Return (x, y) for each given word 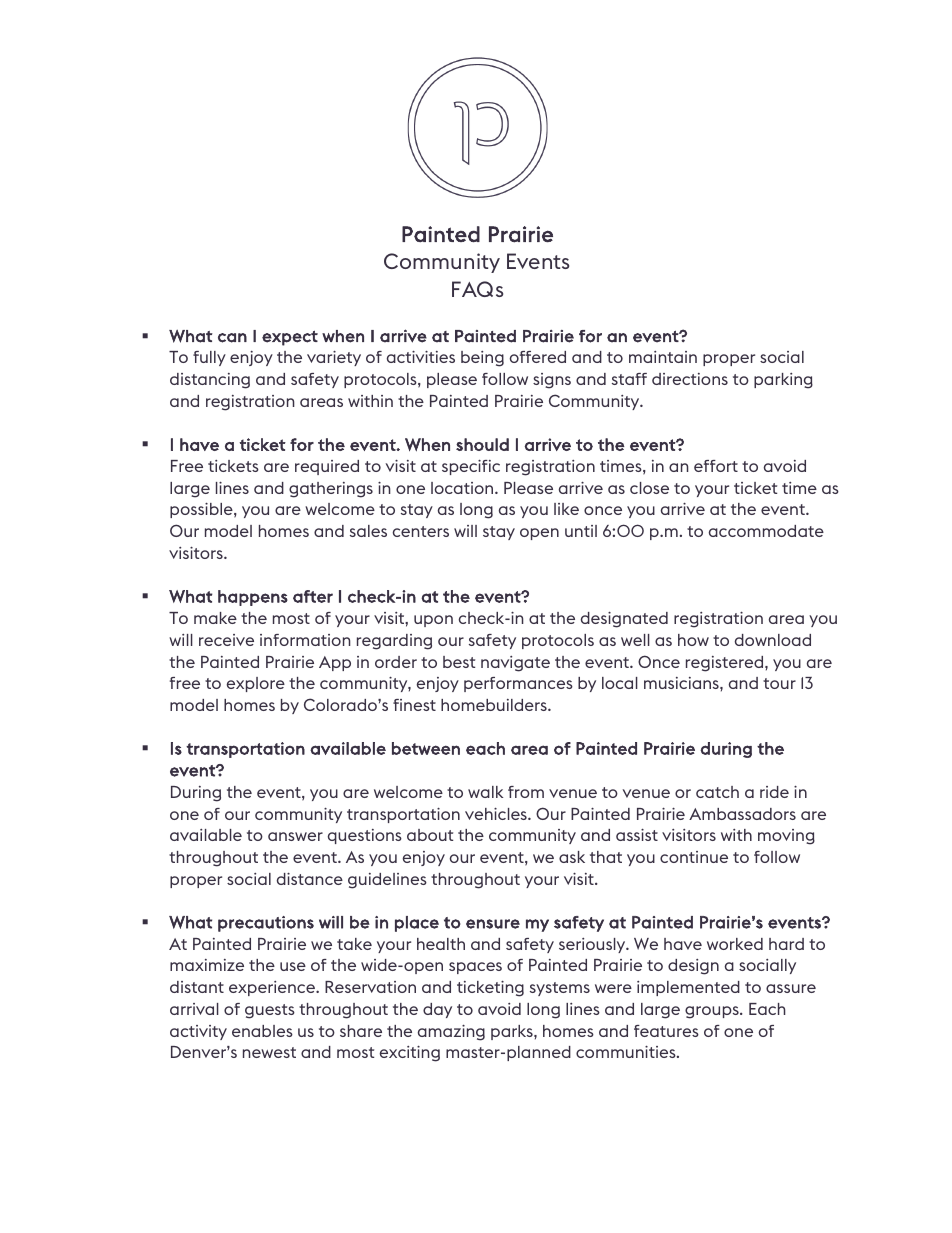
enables (262, 1031)
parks (513, 1032)
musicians (682, 683)
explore (256, 684)
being (482, 359)
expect (290, 338)
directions (690, 379)
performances (518, 684)
